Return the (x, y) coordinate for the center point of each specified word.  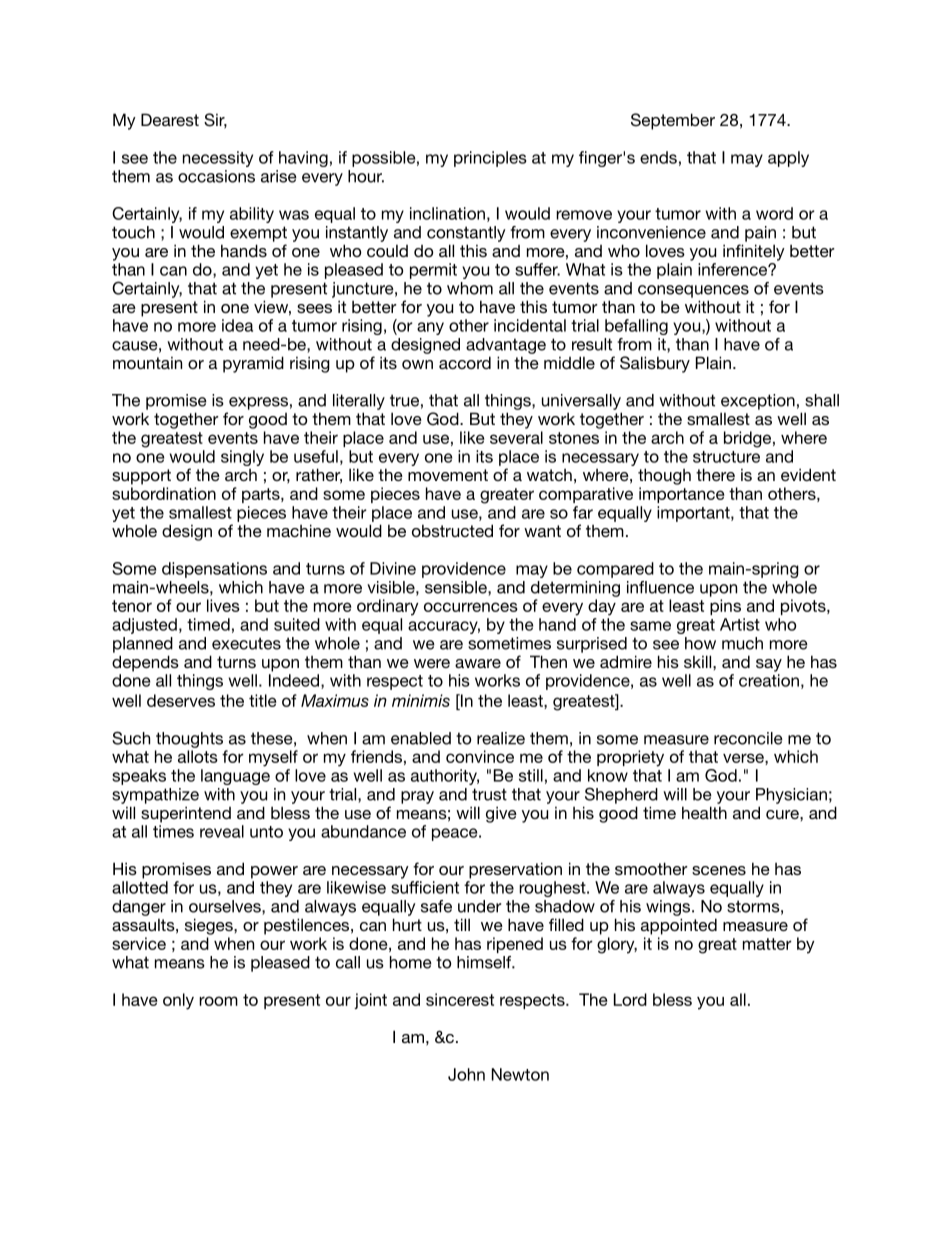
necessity (218, 159)
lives (223, 605)
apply (788, 159)
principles (490, 159)
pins (725, 607)
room (218, 1001)
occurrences (471, 607)
